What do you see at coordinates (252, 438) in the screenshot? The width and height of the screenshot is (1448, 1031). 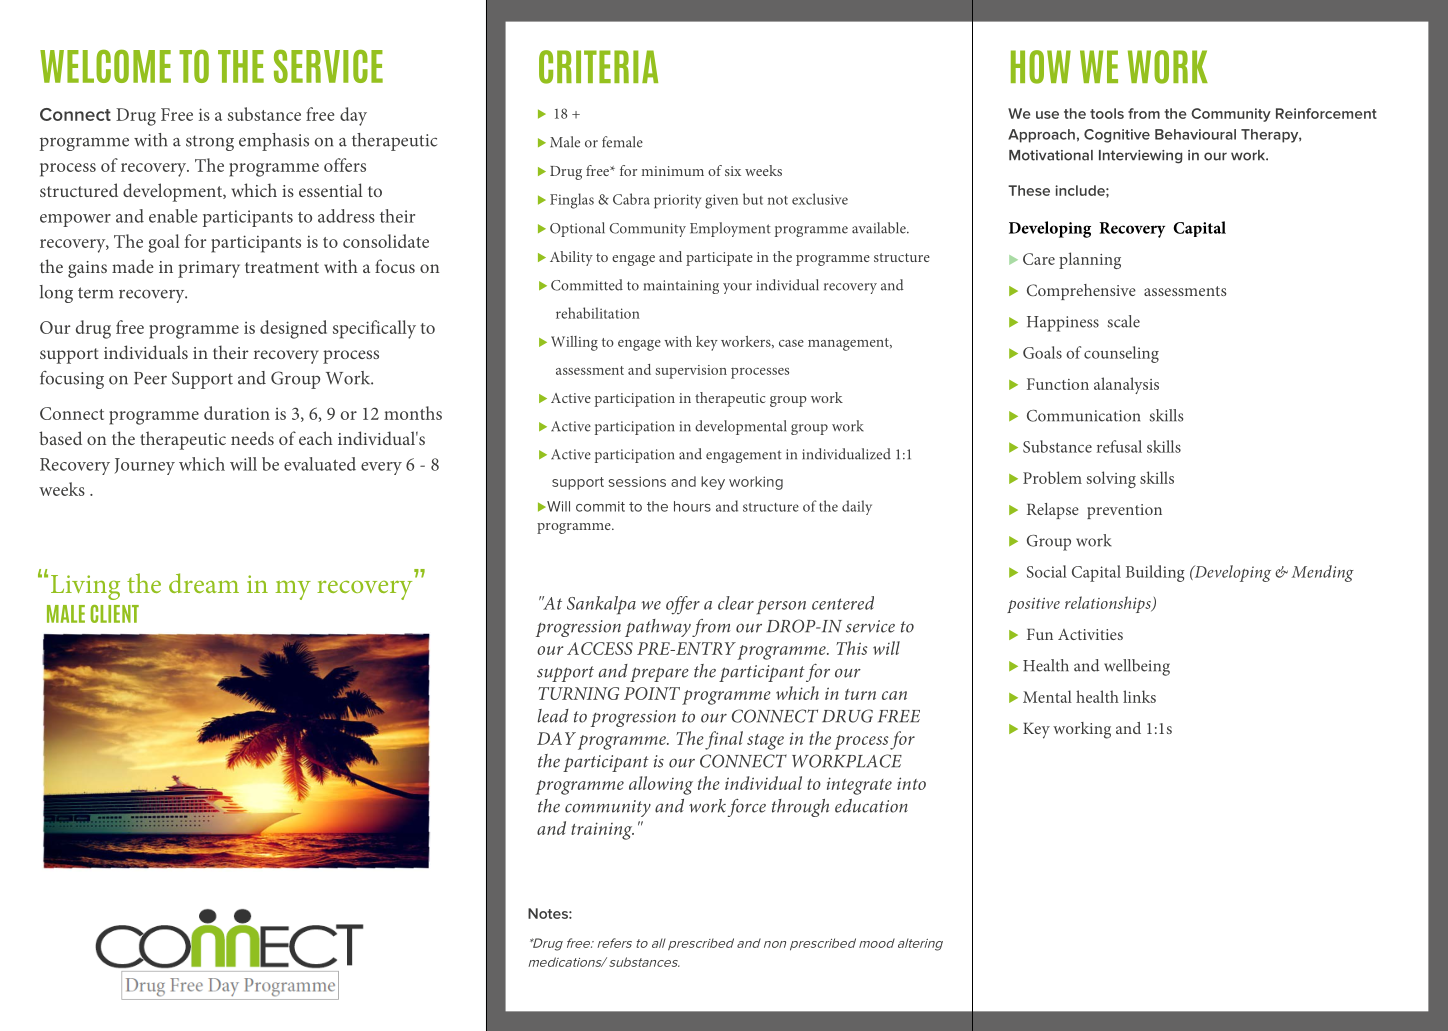 I see `needs` at bounding box center [252, 438].
